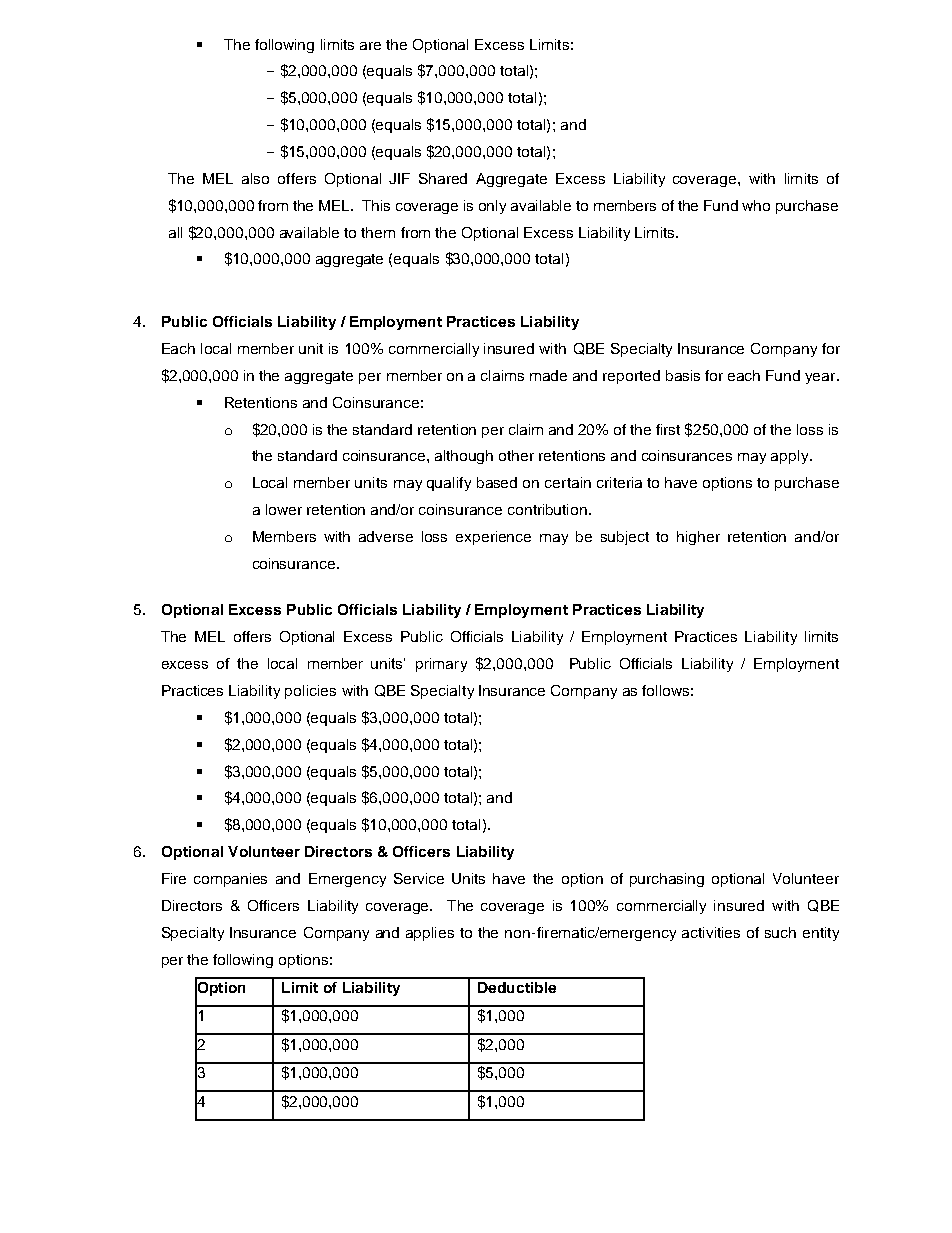 The width and height of the image is (952, 1233). What do you see at coordinates (548, 375) in the image?
I see `made` at bounding box center [548, 375].
